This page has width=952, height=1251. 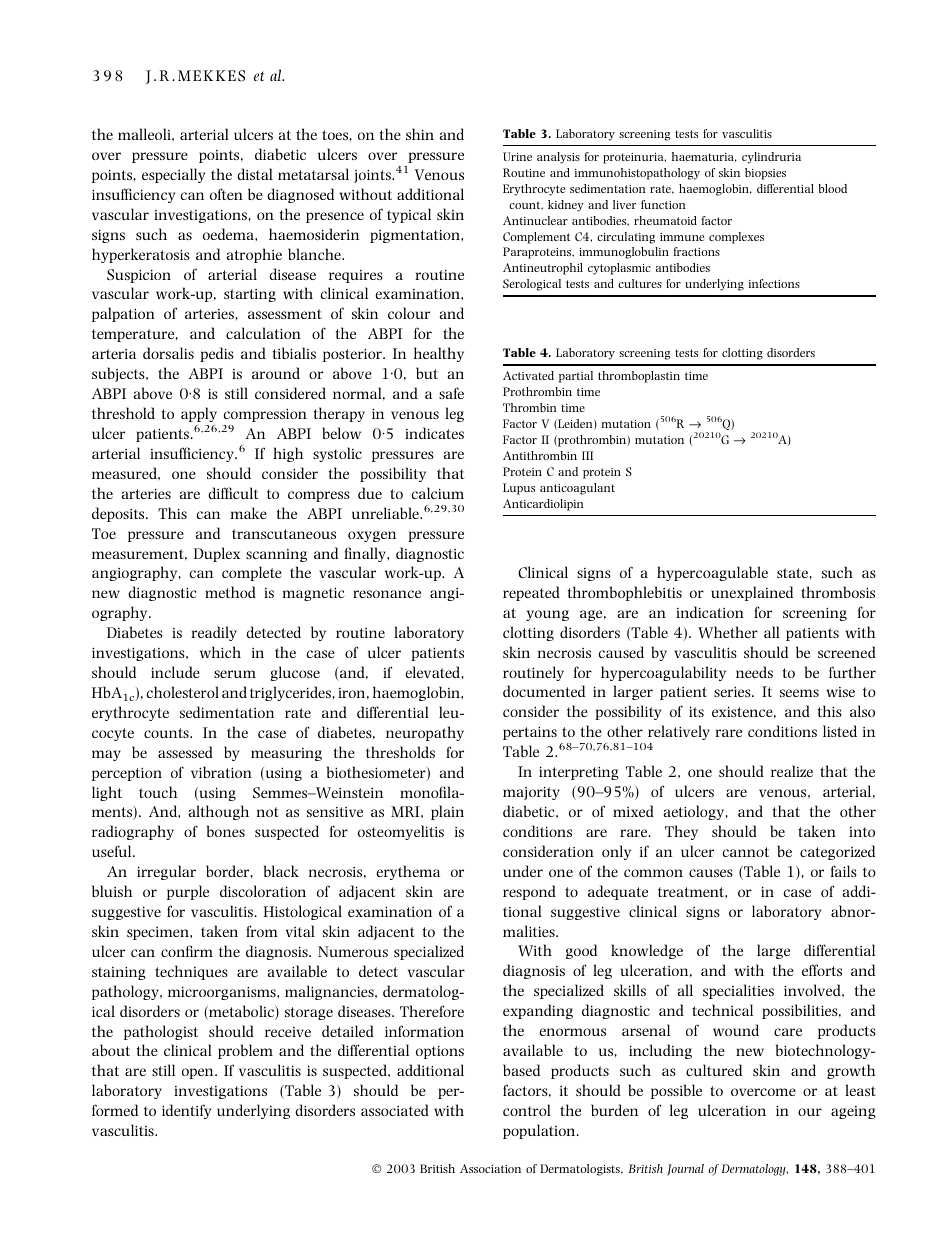 I want to click on especially, so click(x=173, y=175).
